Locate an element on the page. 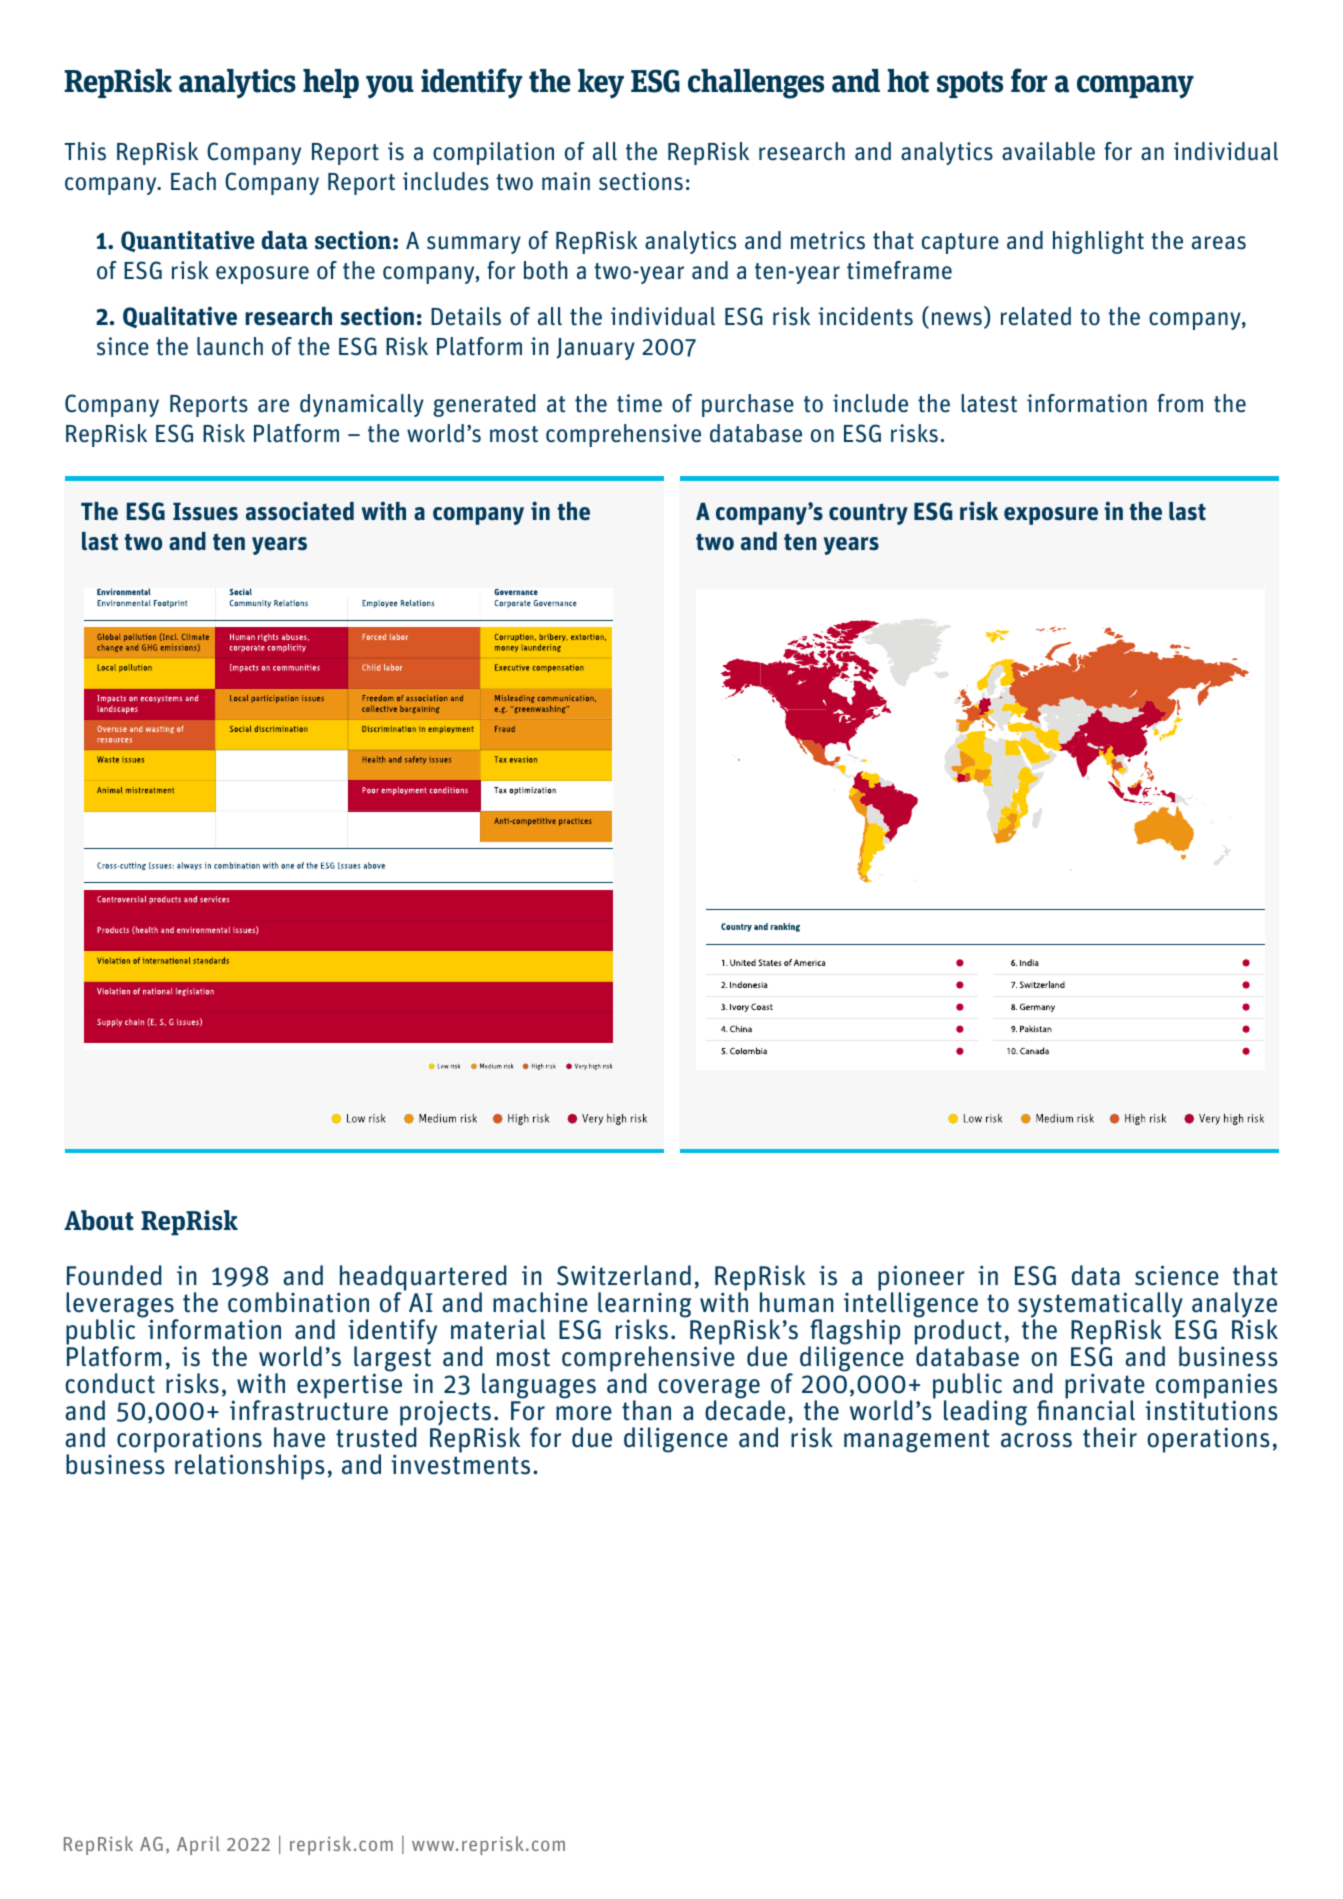 Image resolution: width=1343 pixels, height=1899 pixels. available is located at coordinates (1048, 151).
